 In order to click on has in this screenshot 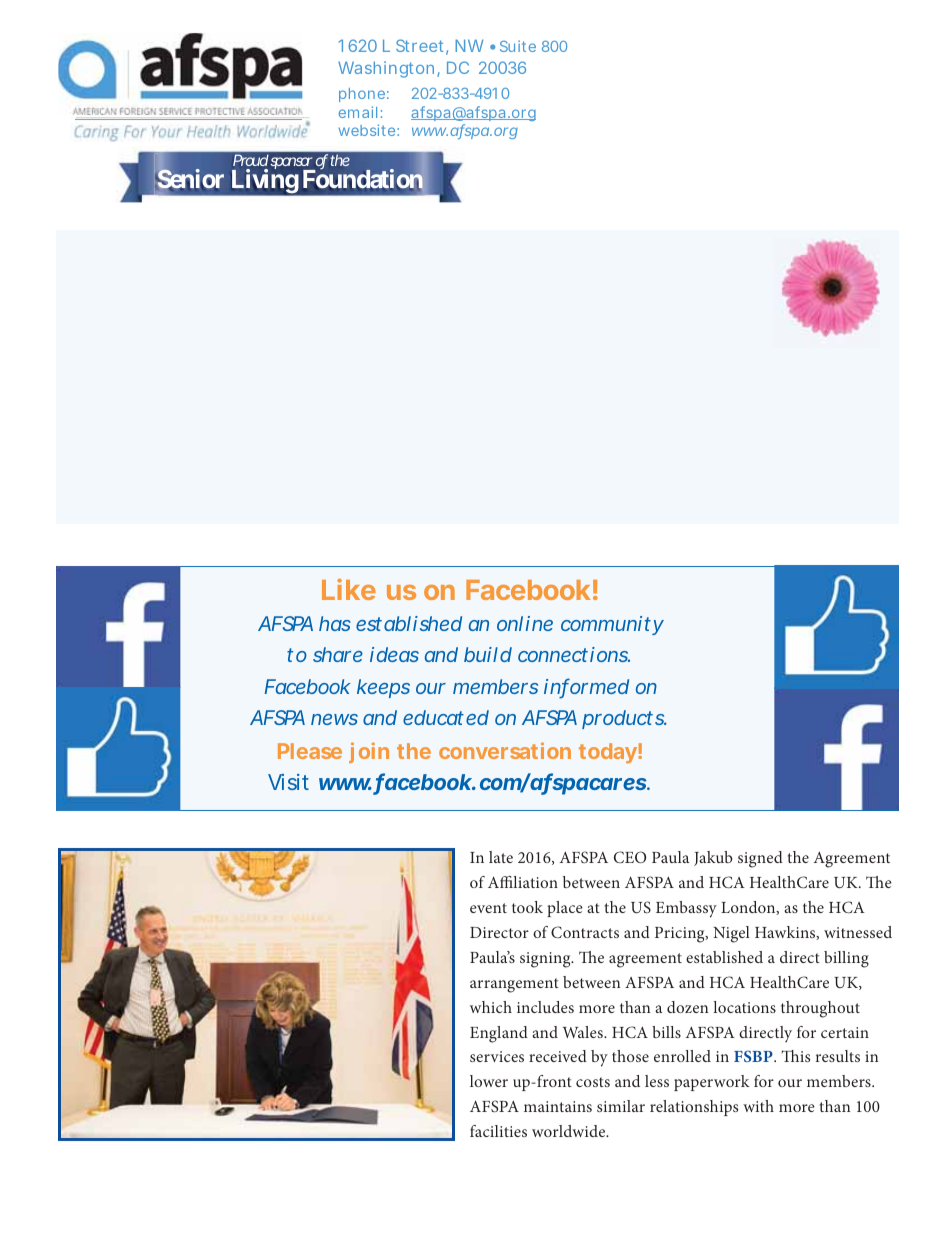, I will do `click(335, 623)`.
